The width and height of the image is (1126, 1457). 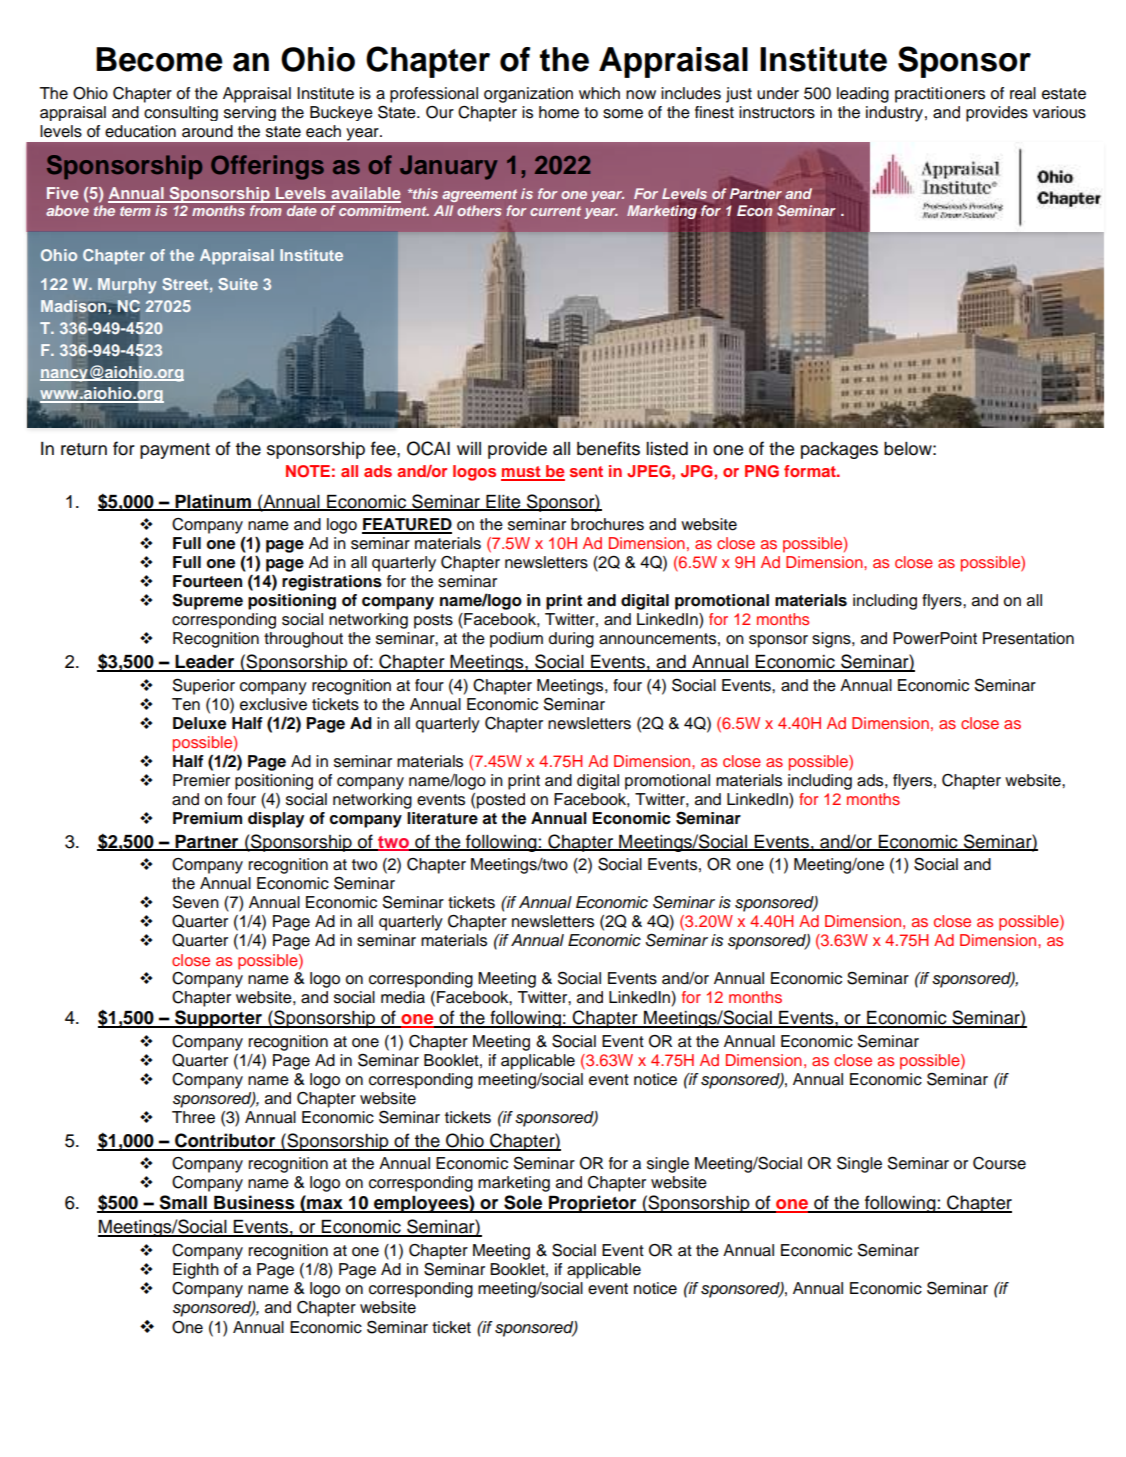 I want to click on Course, so click(x=999, y=1163).
